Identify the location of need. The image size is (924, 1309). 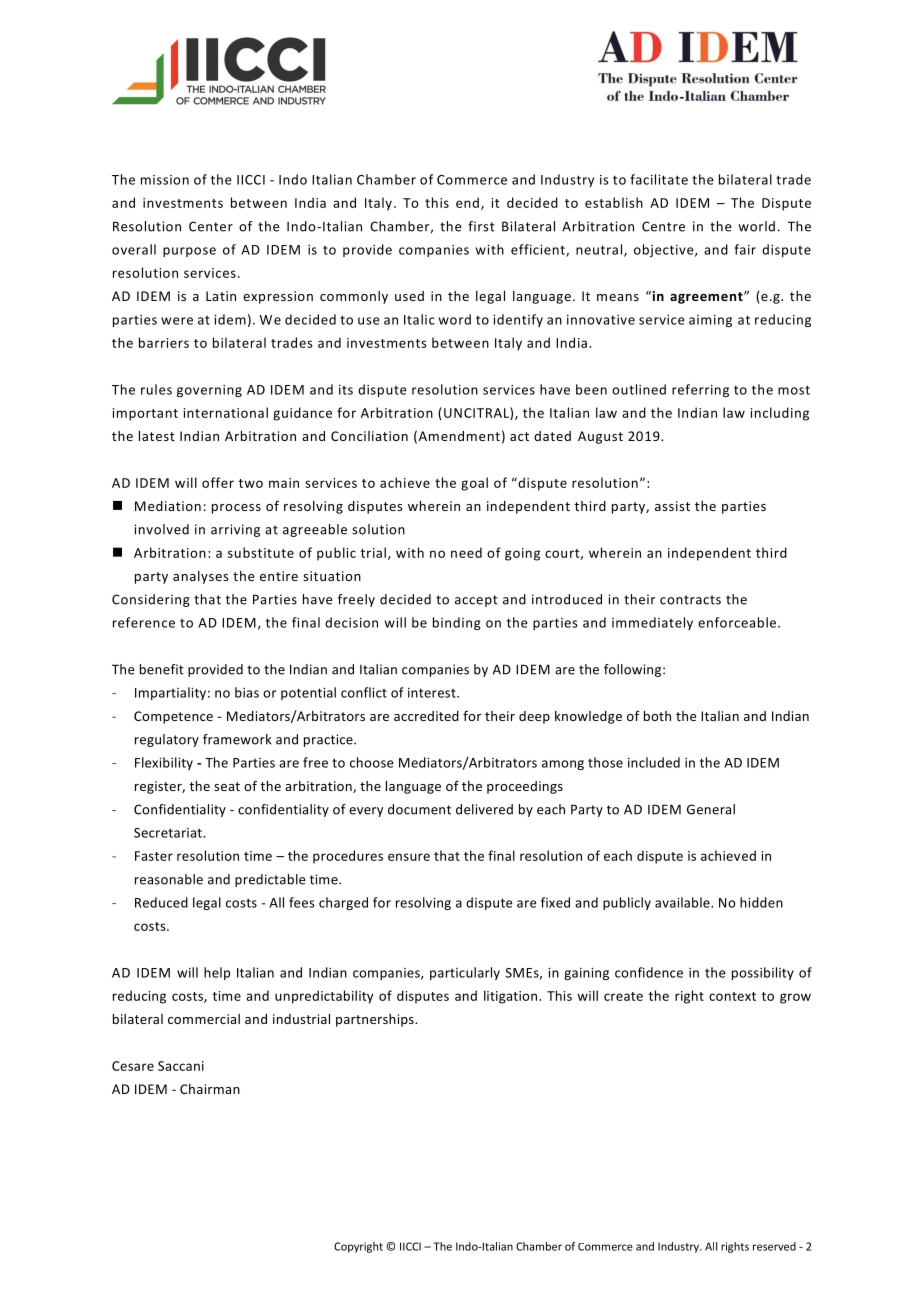
(466, 552).
